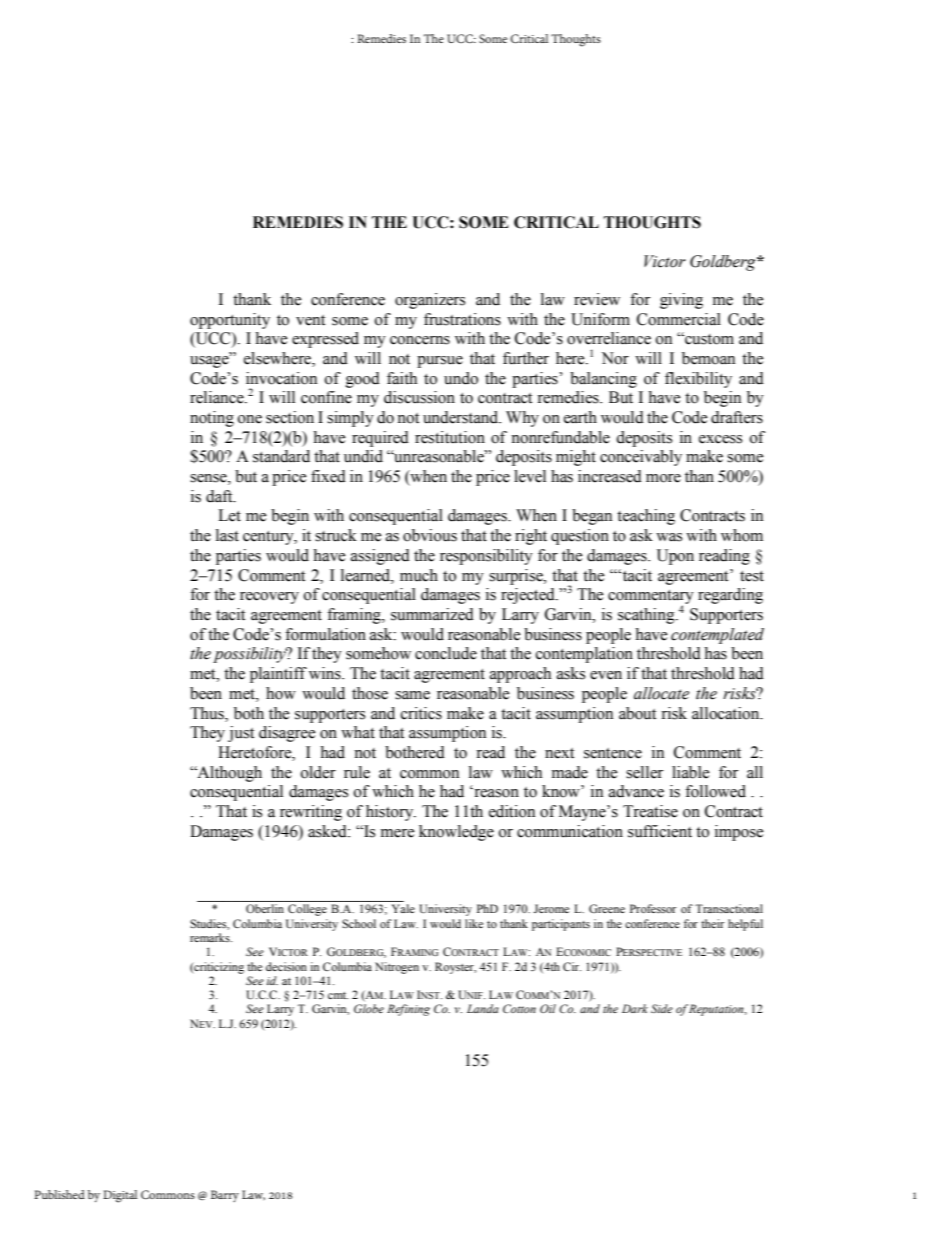  I want to click on Professor, so click(653, 908).
